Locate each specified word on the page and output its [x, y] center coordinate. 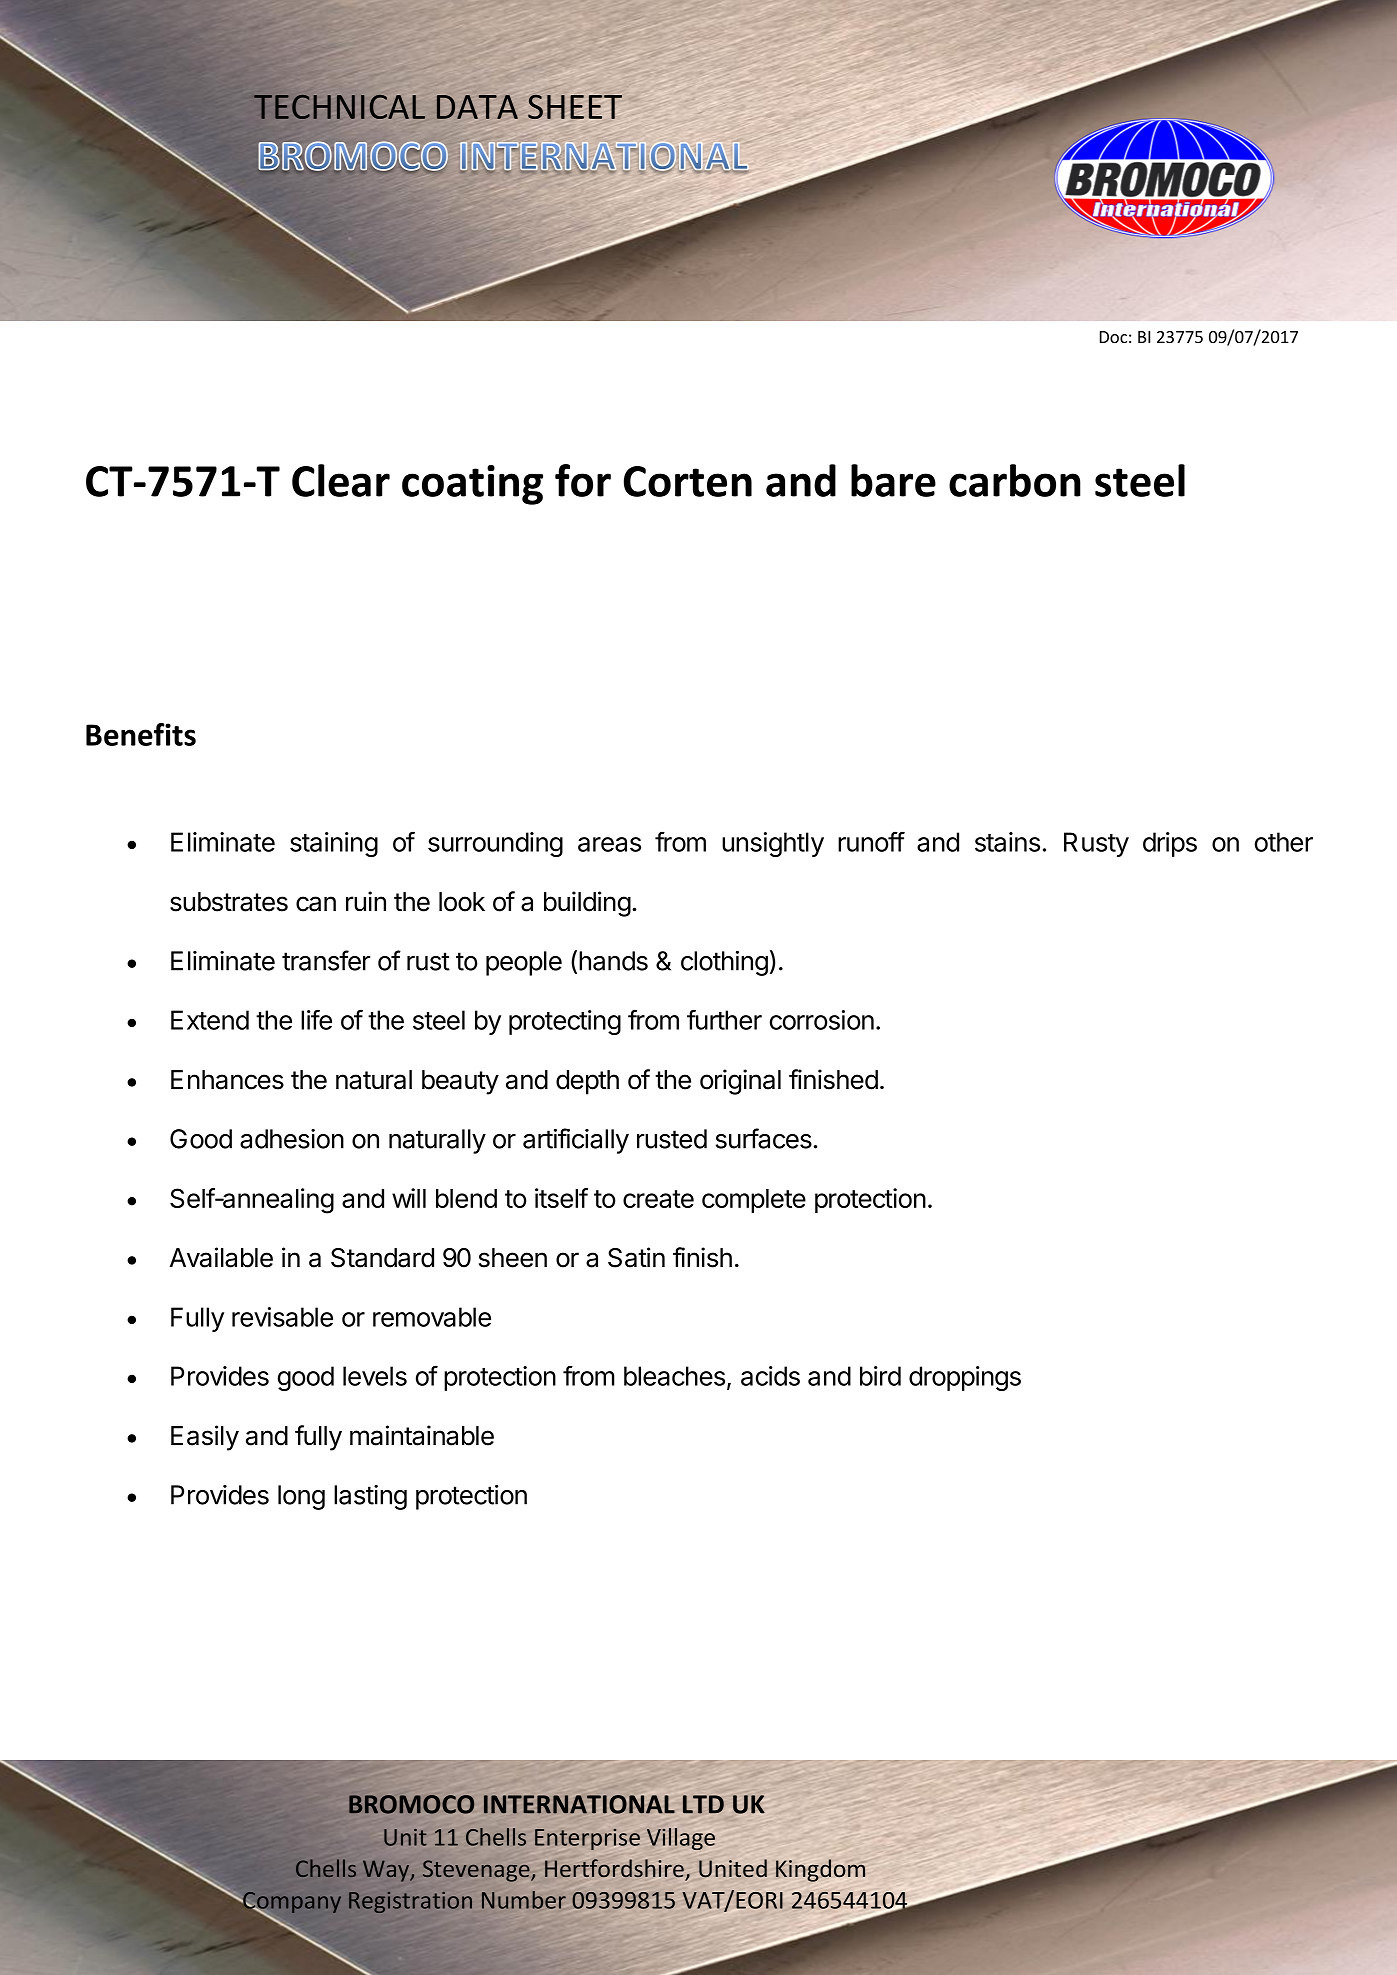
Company [291, 1904]
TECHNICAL [339, 107]
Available [221, 1257]
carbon [1015, 480]
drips [1170, 844]
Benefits [141, 734]
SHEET [575, 107]
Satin [636, 1257]
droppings [965, 1378]
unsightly [773, 844]
